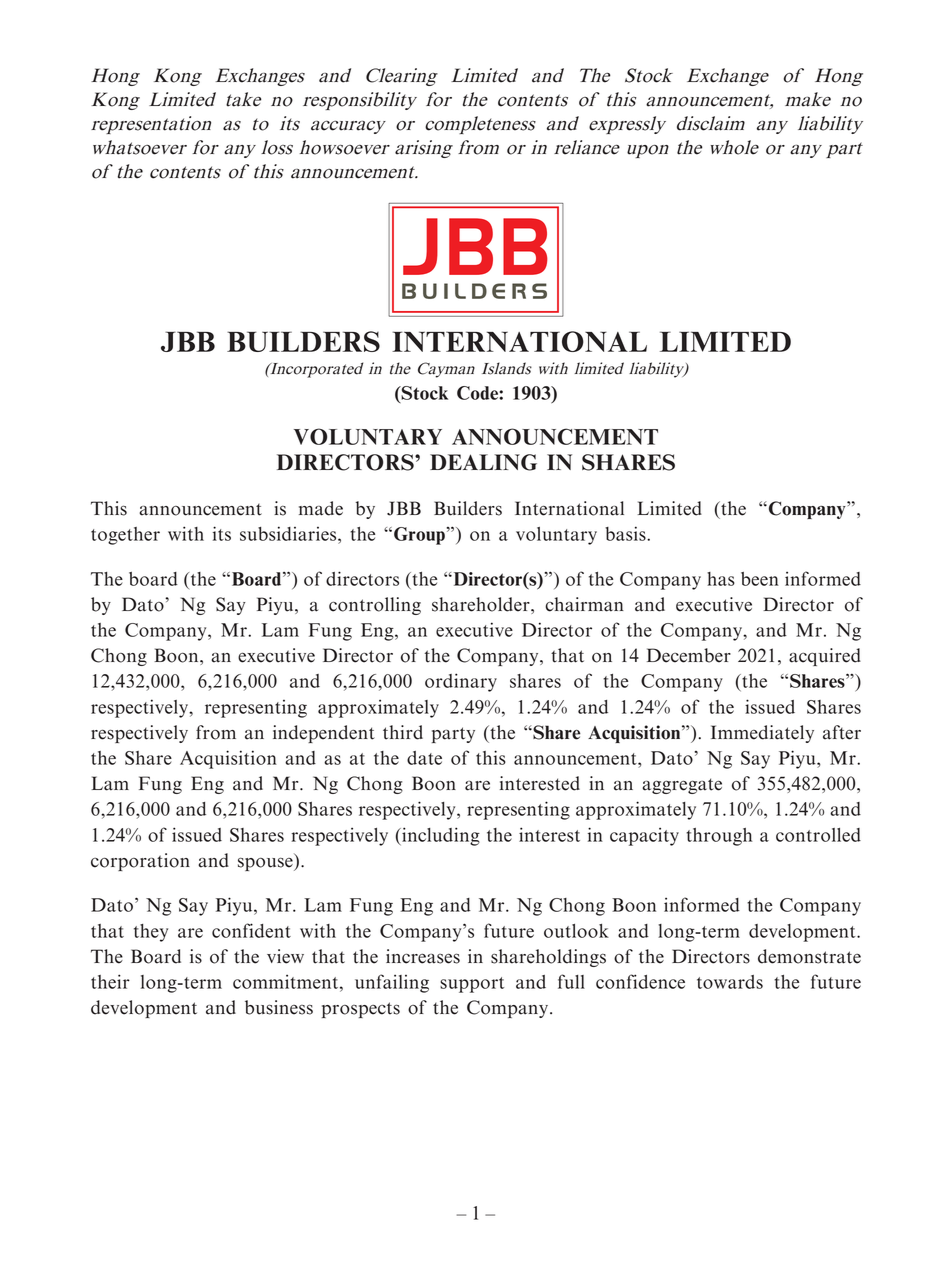 This screenshot has height=1270, width=952. I want to click on business, so click(279, 1007).
